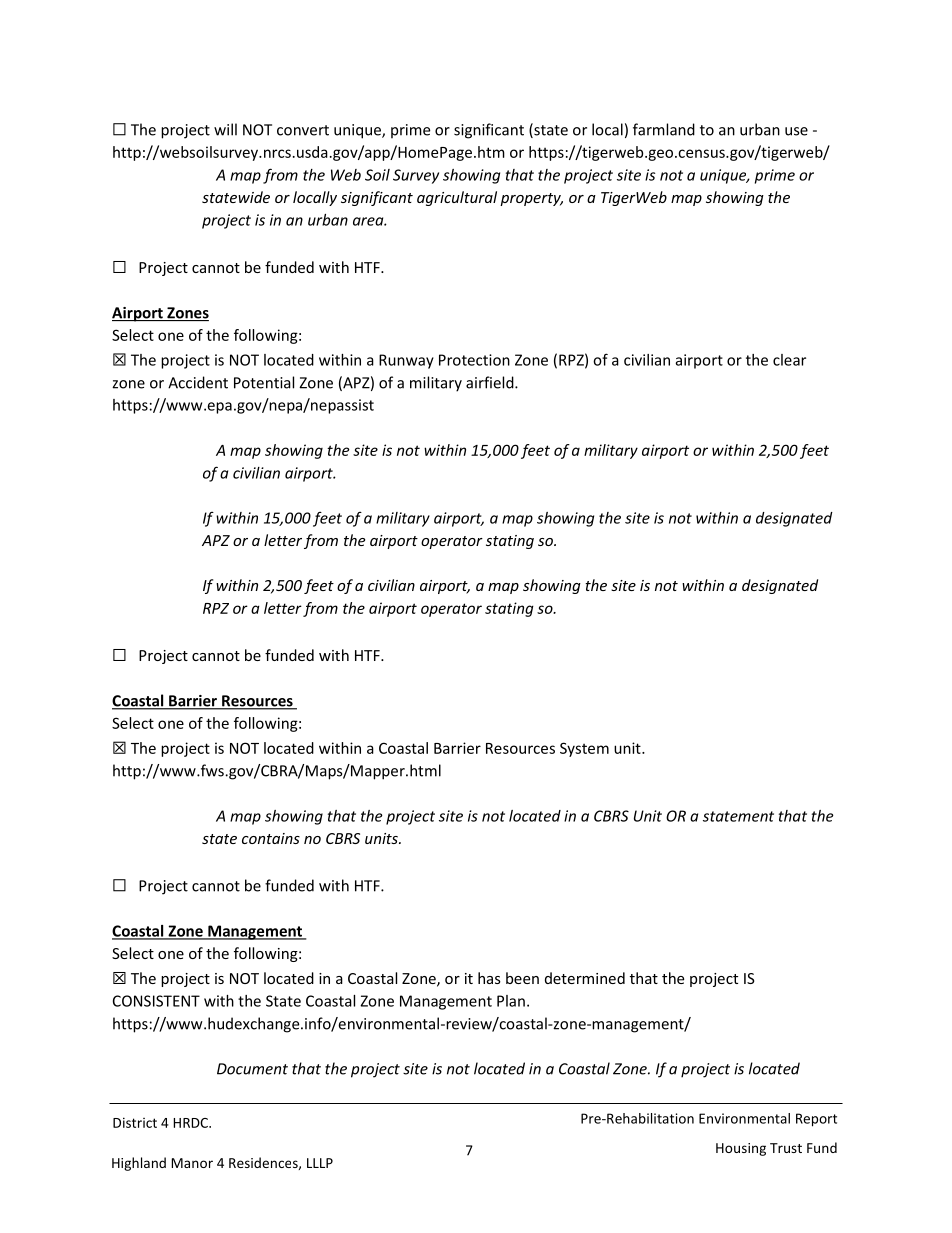  What do you see at coordinates (225, 129) in the document?
I see `will` at bounding box center [225, 129].
